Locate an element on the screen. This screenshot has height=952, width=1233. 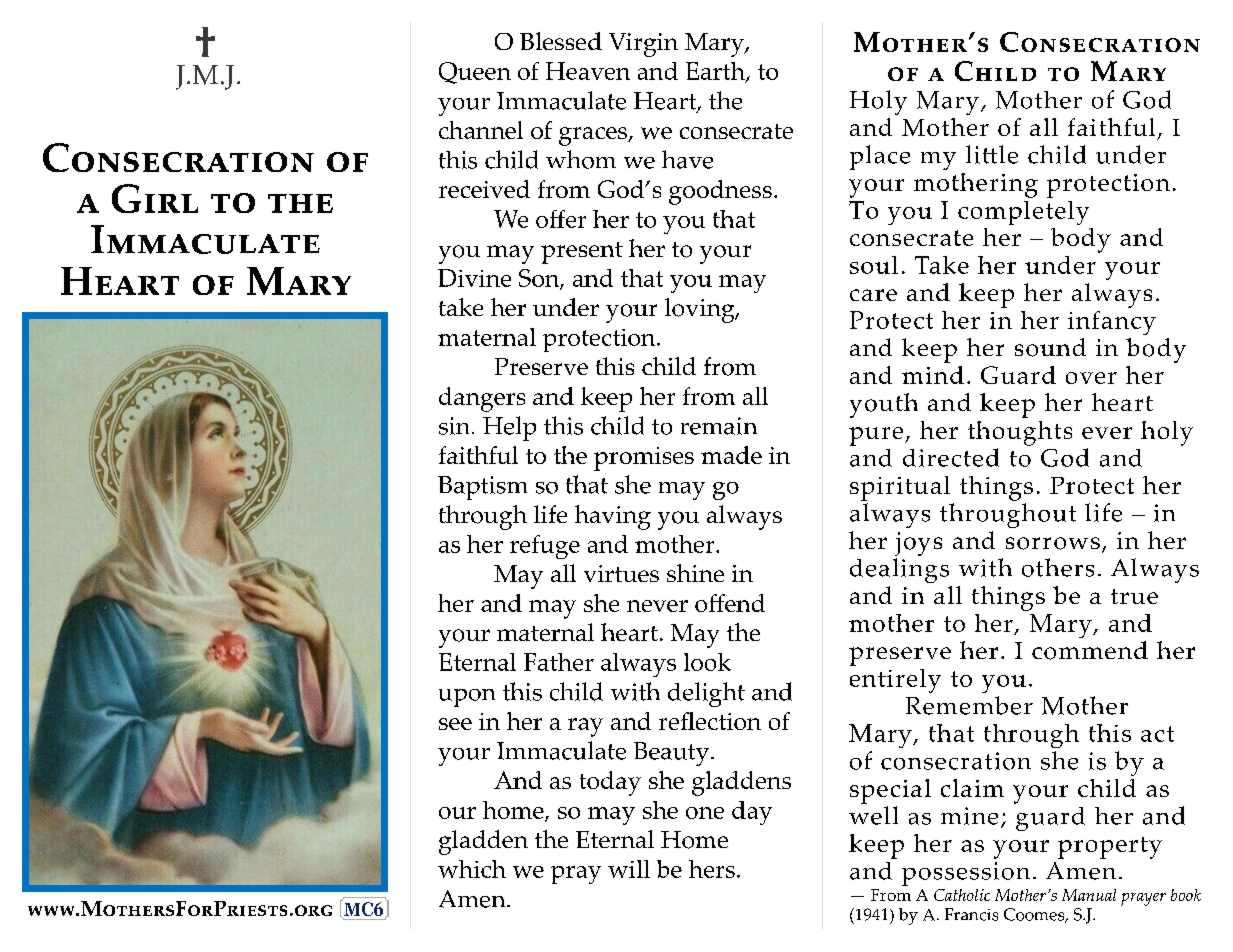
sorrows is located at coordinates (1053, 543).
